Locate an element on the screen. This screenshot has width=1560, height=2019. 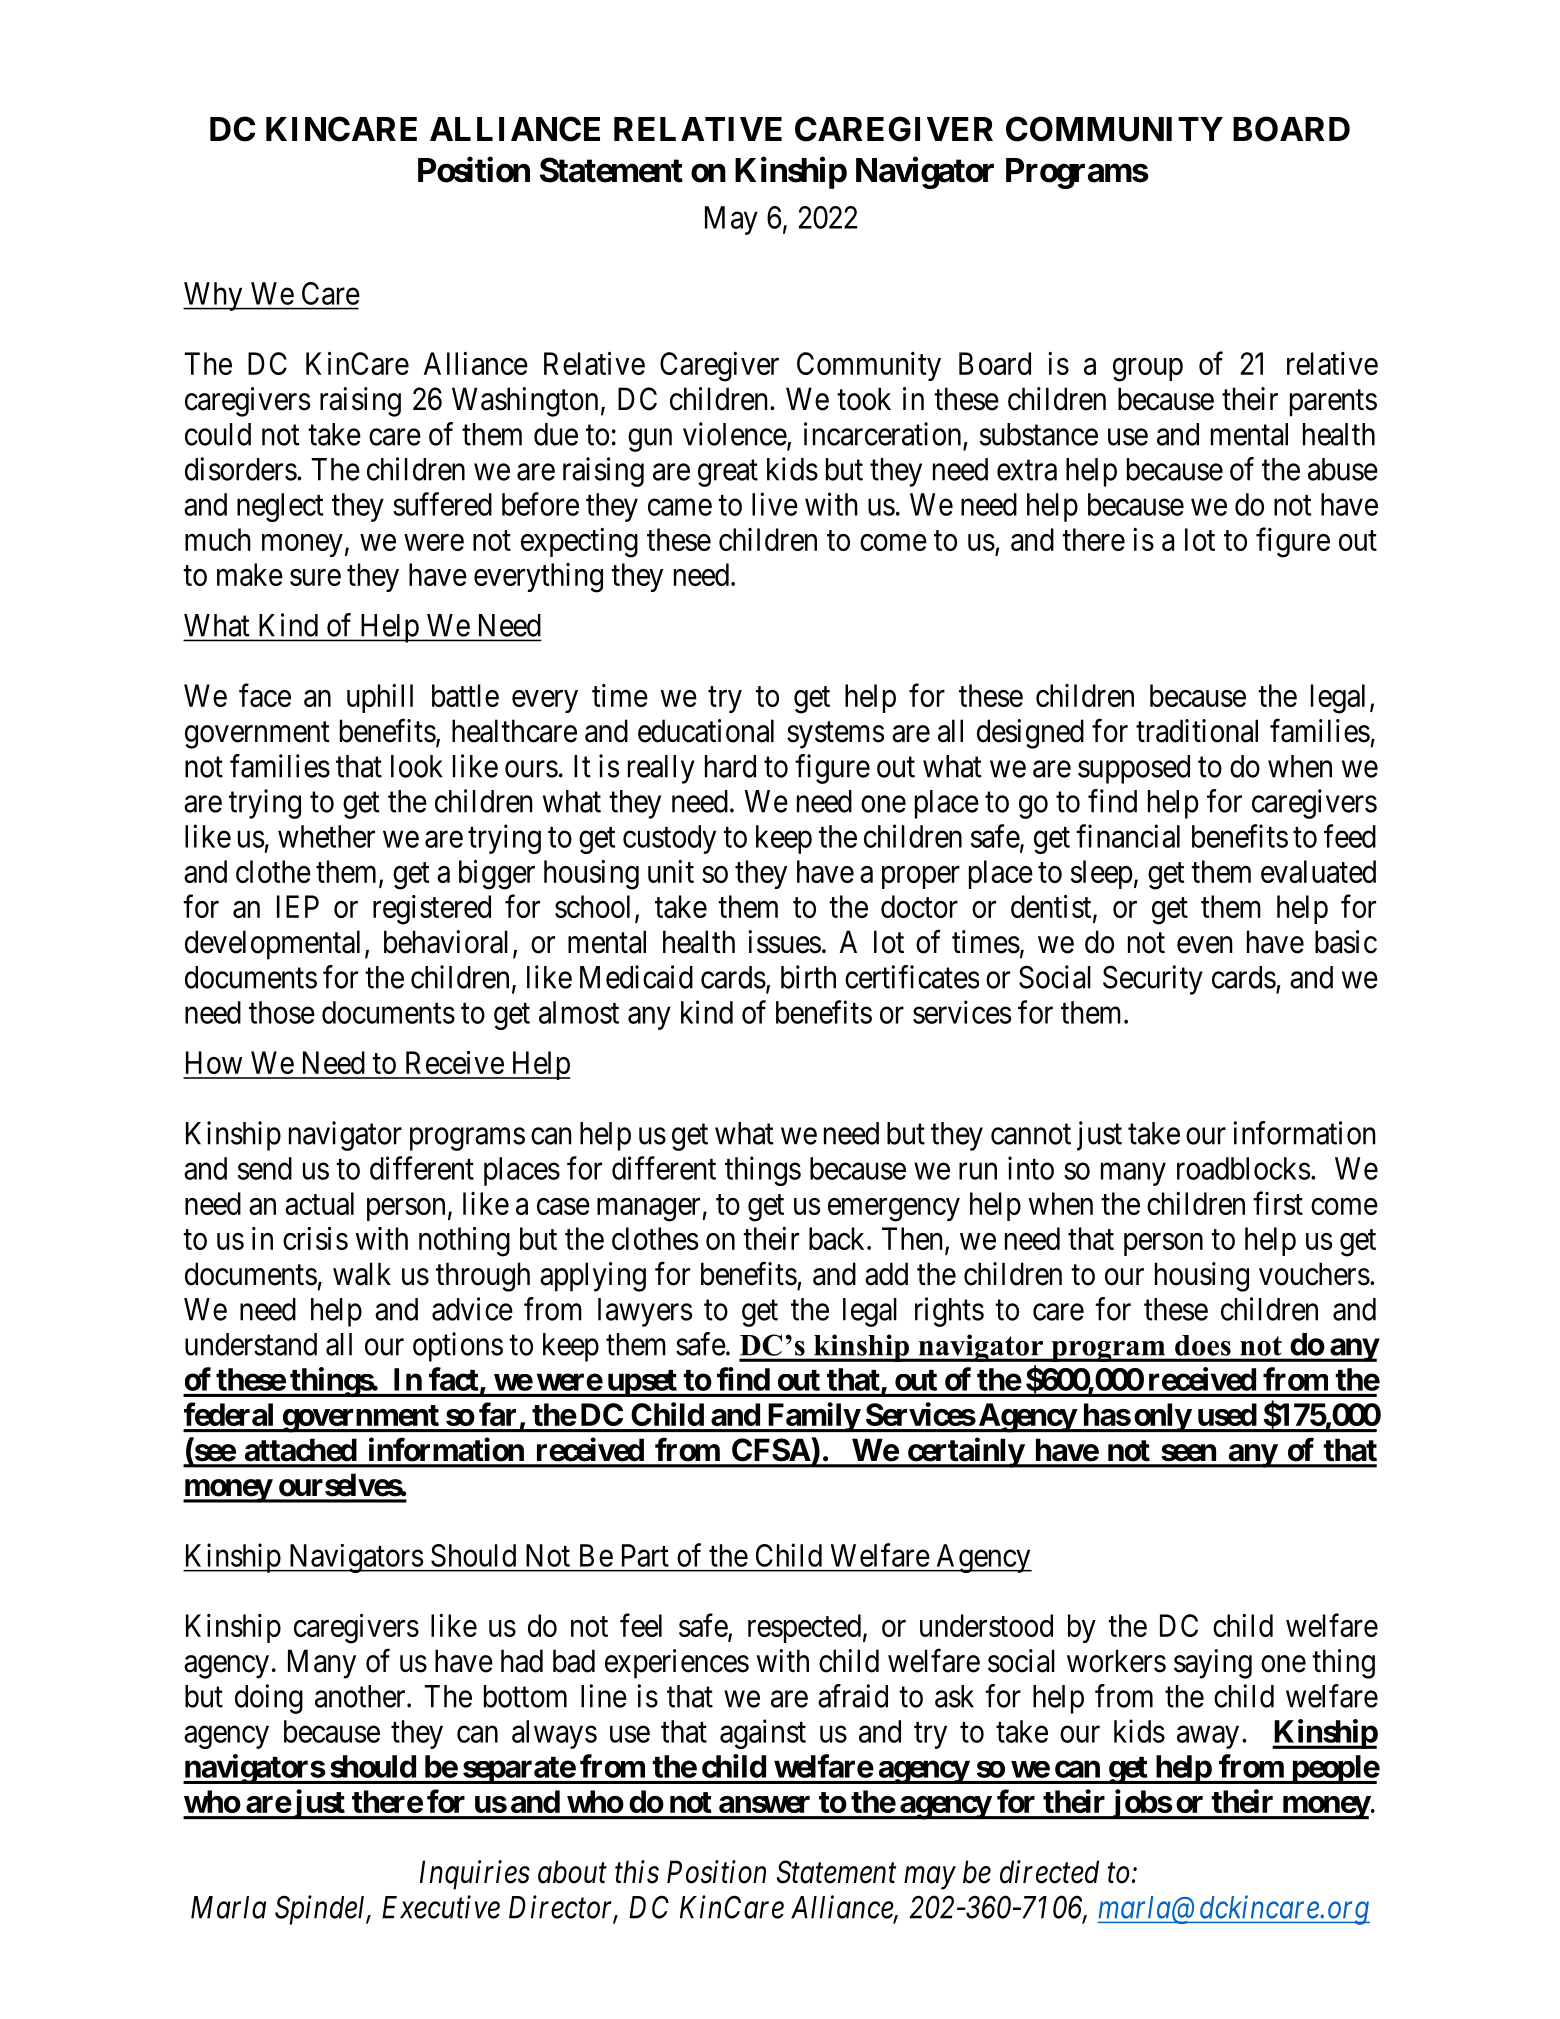
group is located at coordinates (1148, 370).
